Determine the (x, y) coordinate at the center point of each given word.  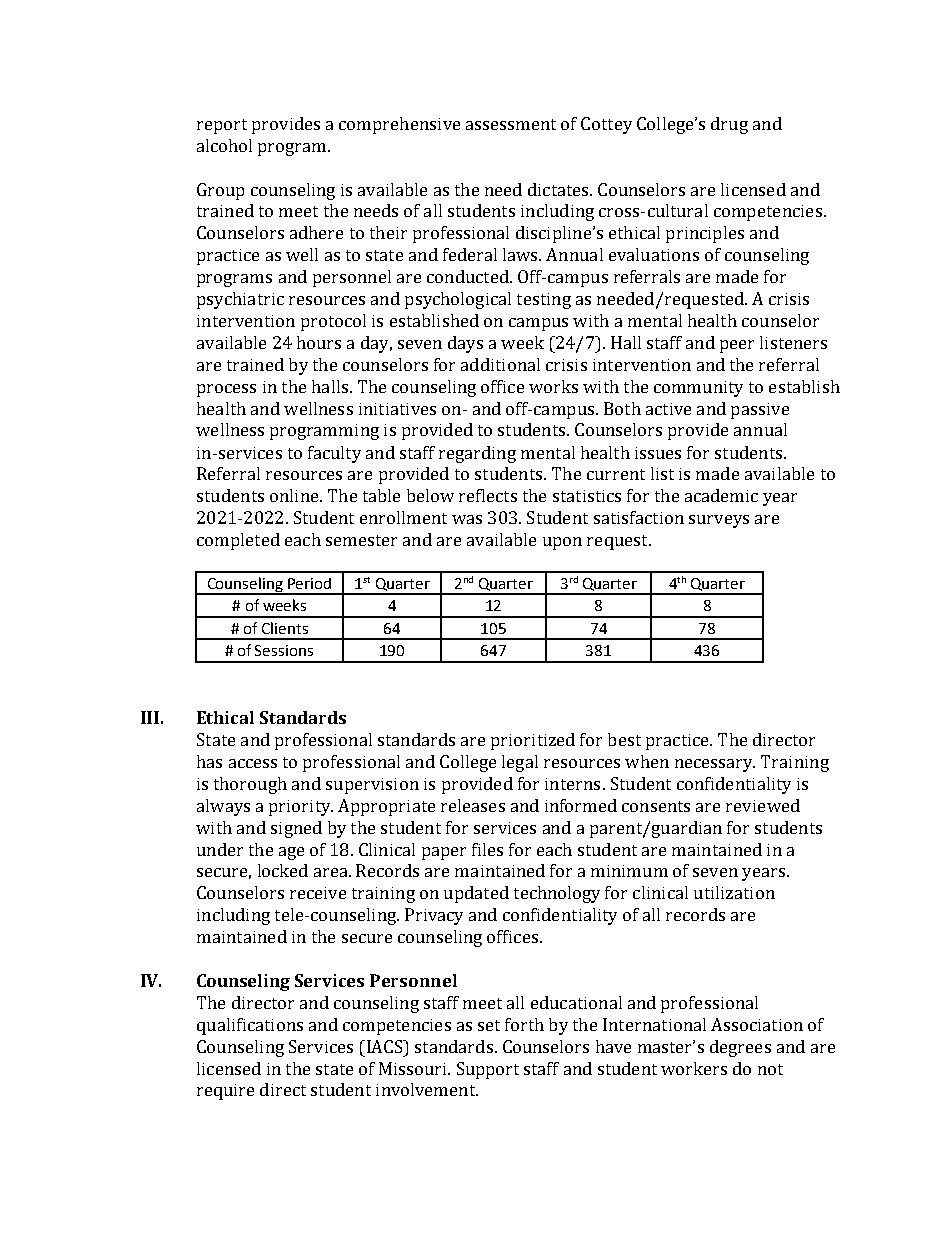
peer (737, 346)
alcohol (224, 145)
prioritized (533, 741)
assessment (511, 124)
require (225, 1092)
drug (729, 125)
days (465, 344)
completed (238, 541)
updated (476, 894)
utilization (734, 892)
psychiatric (240, 300)
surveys (719, 521)
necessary (715, 765)
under (220, 849)
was (467, 519)
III (150, 717)
